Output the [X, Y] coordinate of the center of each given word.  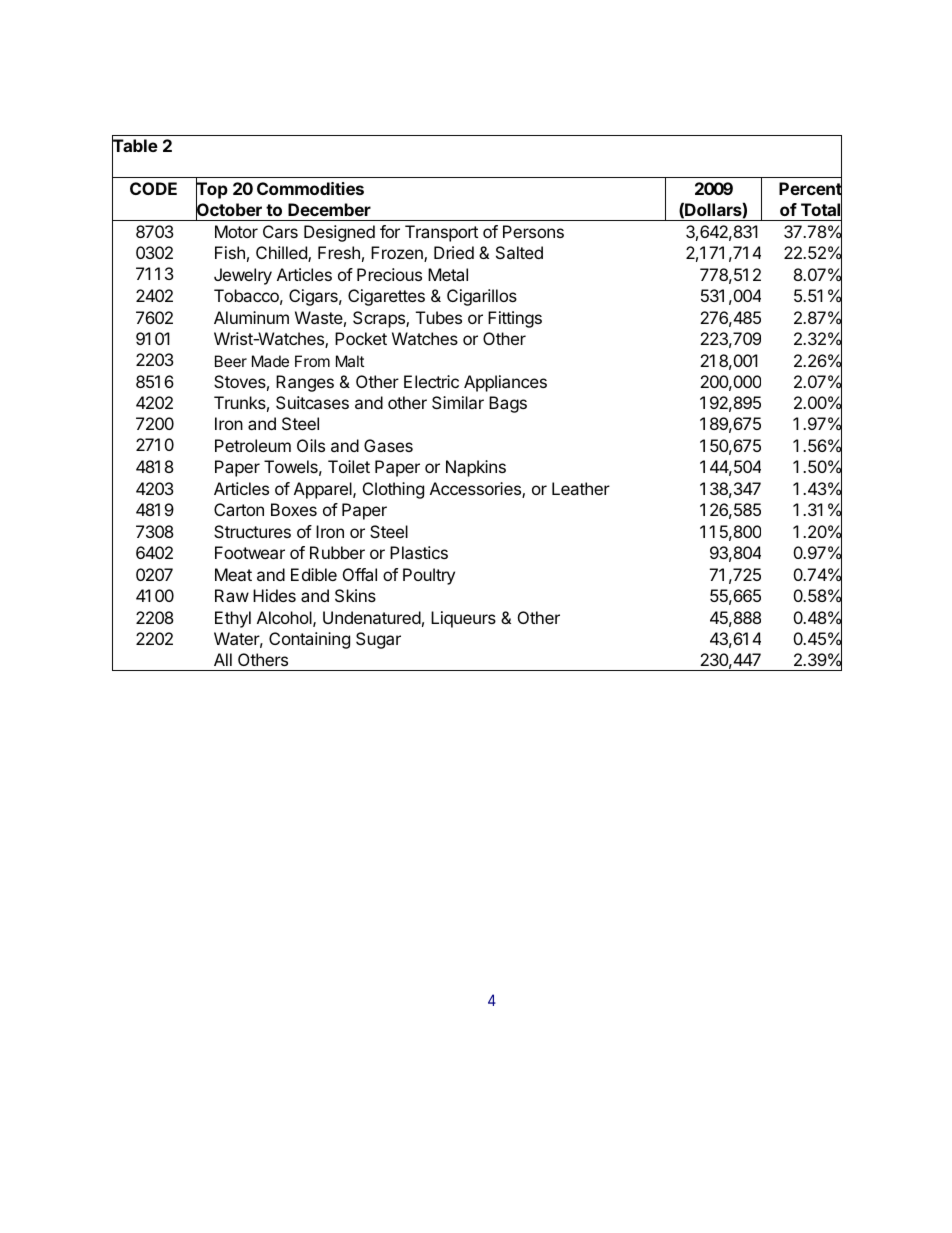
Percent [810, 189]
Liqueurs [463, 619]
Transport [441, 233]
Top [212, 191]
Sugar [378, 640]
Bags [508, 404]
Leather [581, 488]
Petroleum [253, 445]
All [223, 659]
